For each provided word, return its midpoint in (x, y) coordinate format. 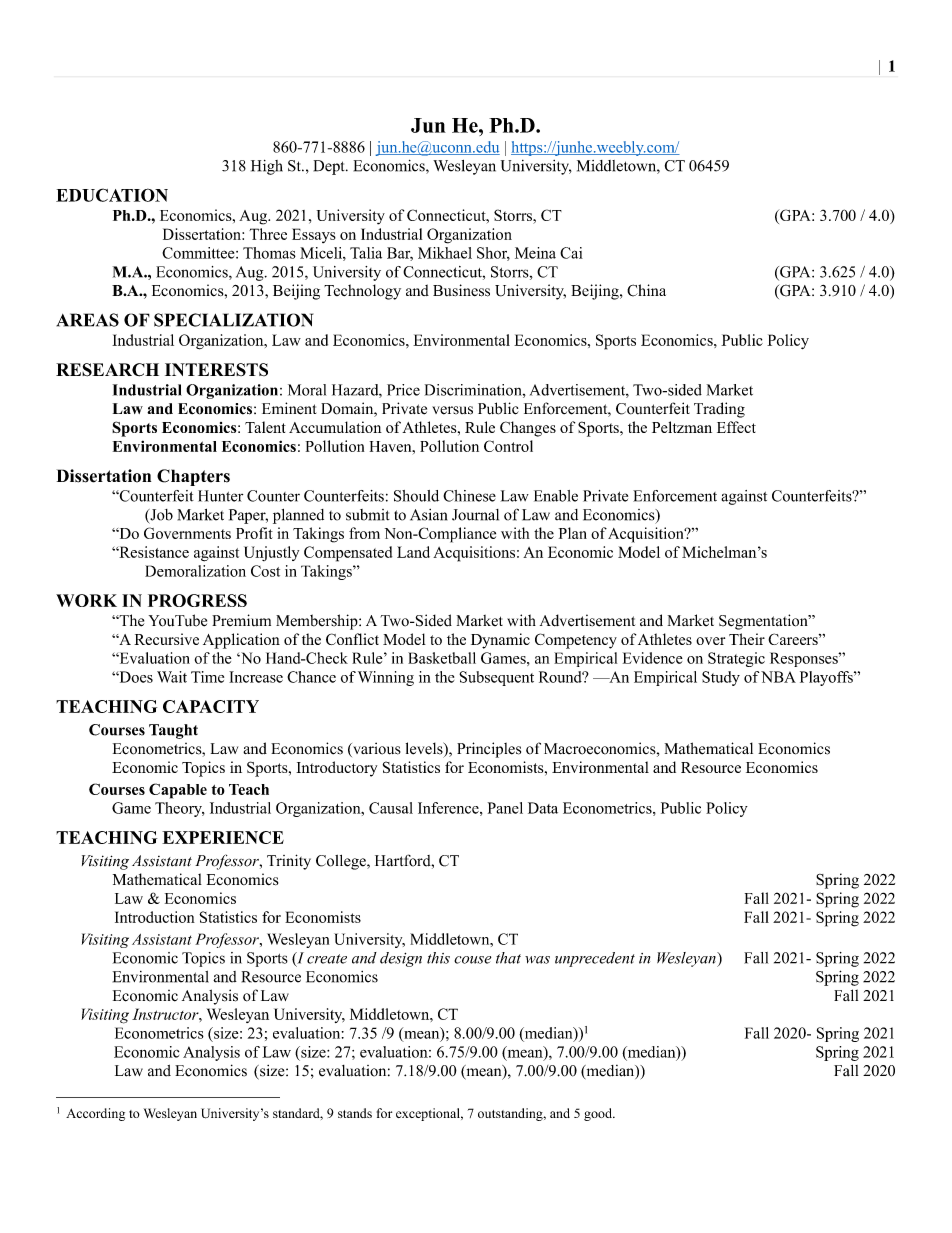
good (599, 1114)
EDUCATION (112, 195)
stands (355, 1113)
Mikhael (445, 253)
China (646, 290)
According (95, 1114)
